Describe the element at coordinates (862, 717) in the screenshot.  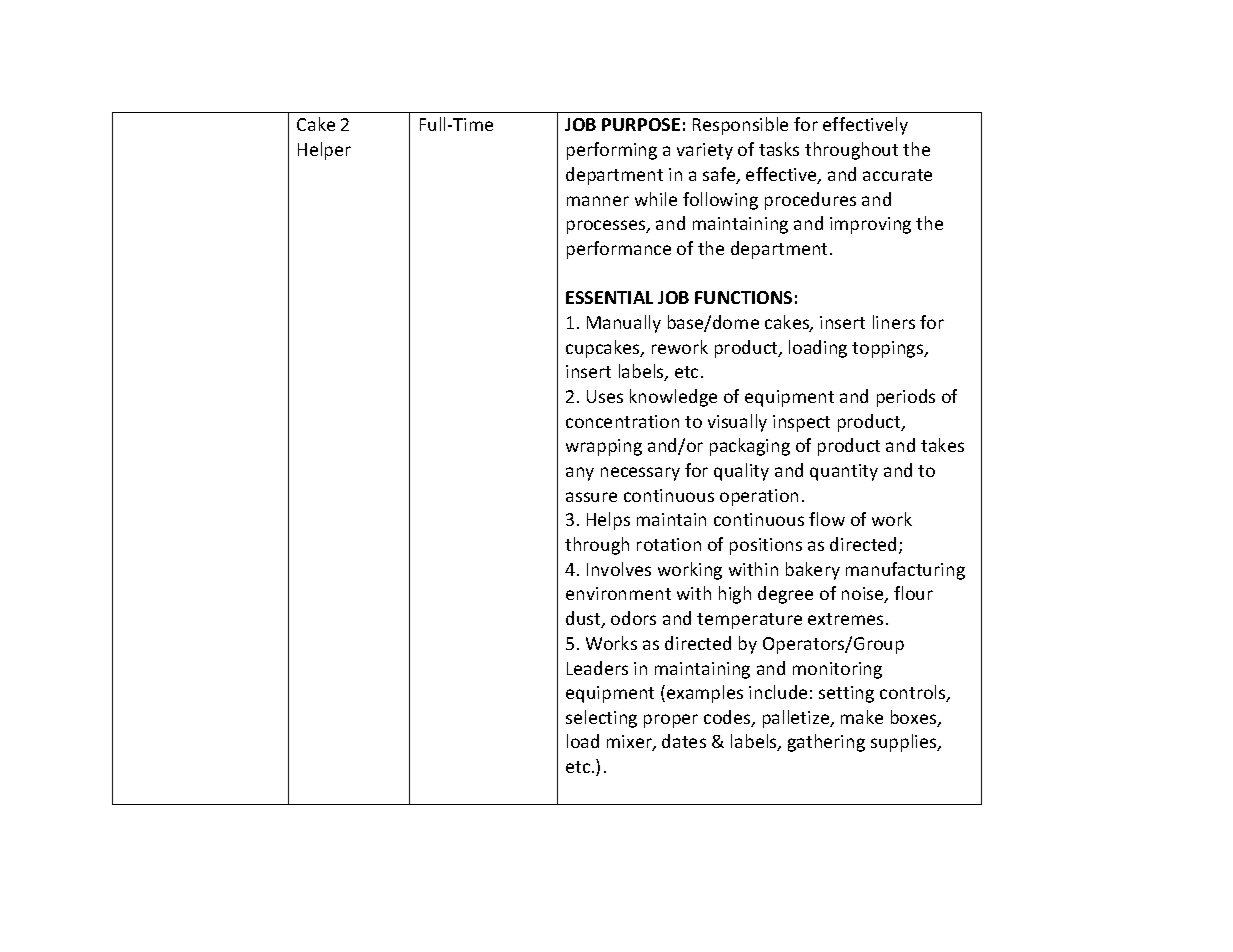
I see `make` at that location.
